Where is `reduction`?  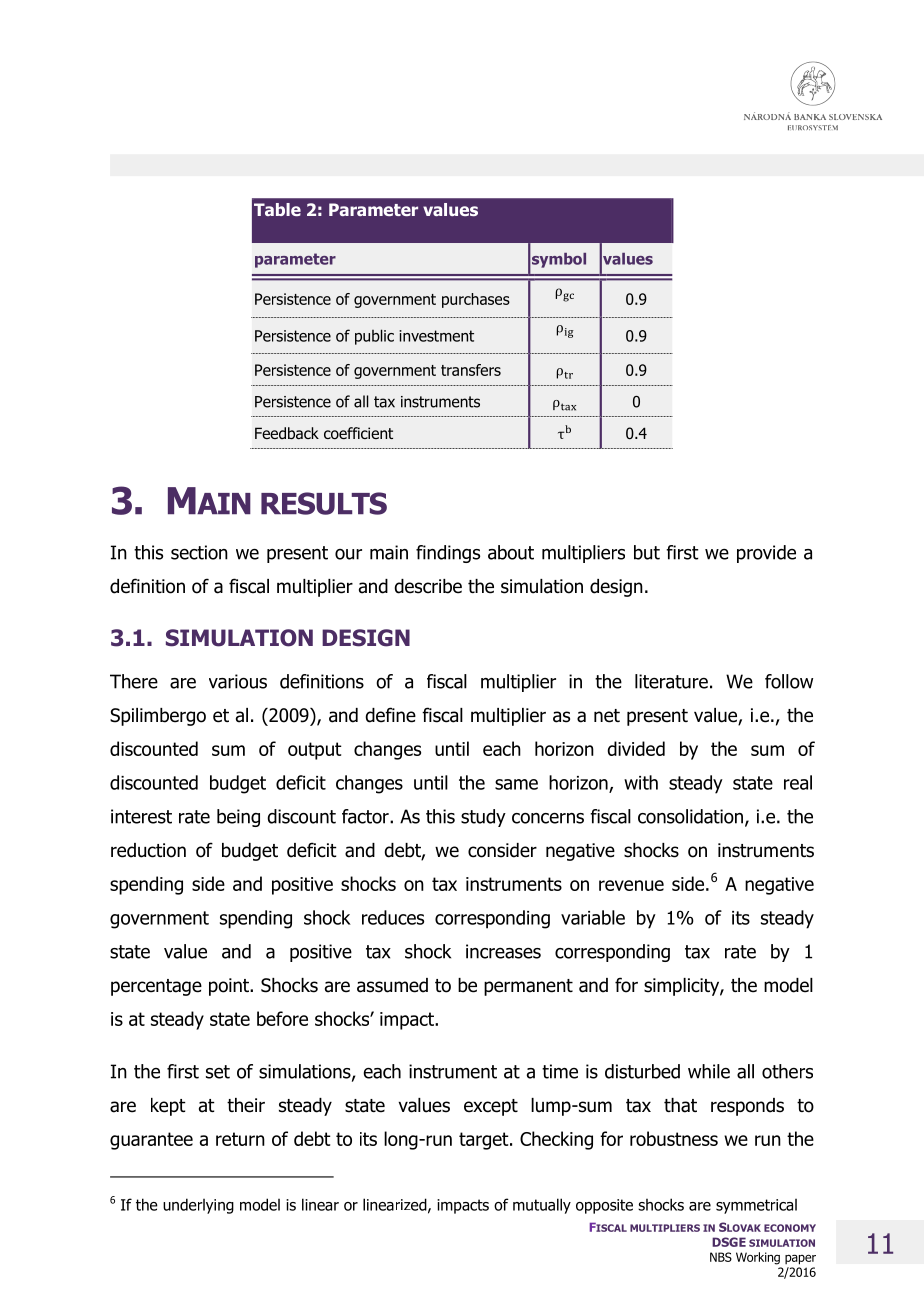 reduction is located at coordinates (148, 850).
